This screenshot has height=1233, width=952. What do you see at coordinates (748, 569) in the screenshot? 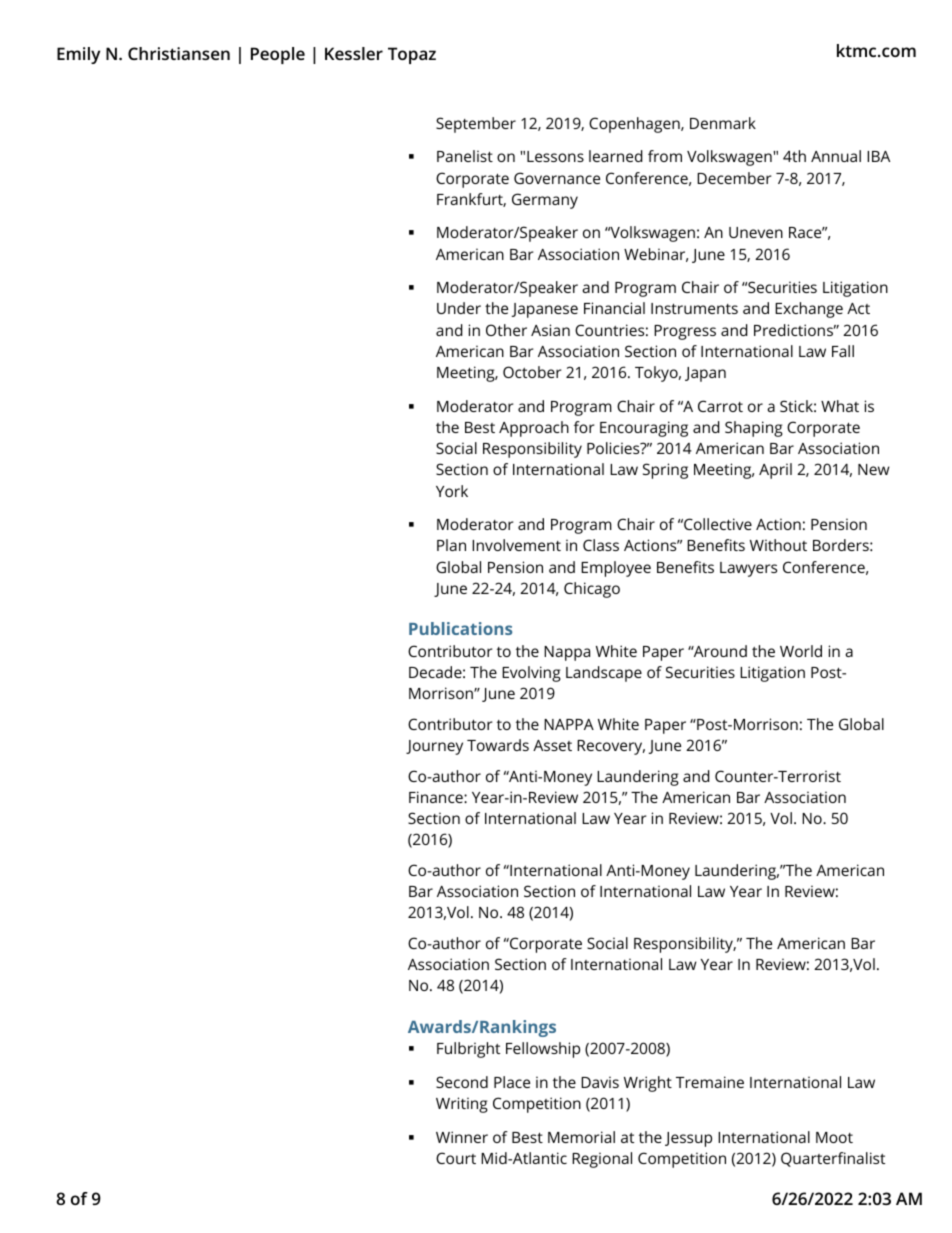
I see `Lawyers` at bounding box center [748, 569].
